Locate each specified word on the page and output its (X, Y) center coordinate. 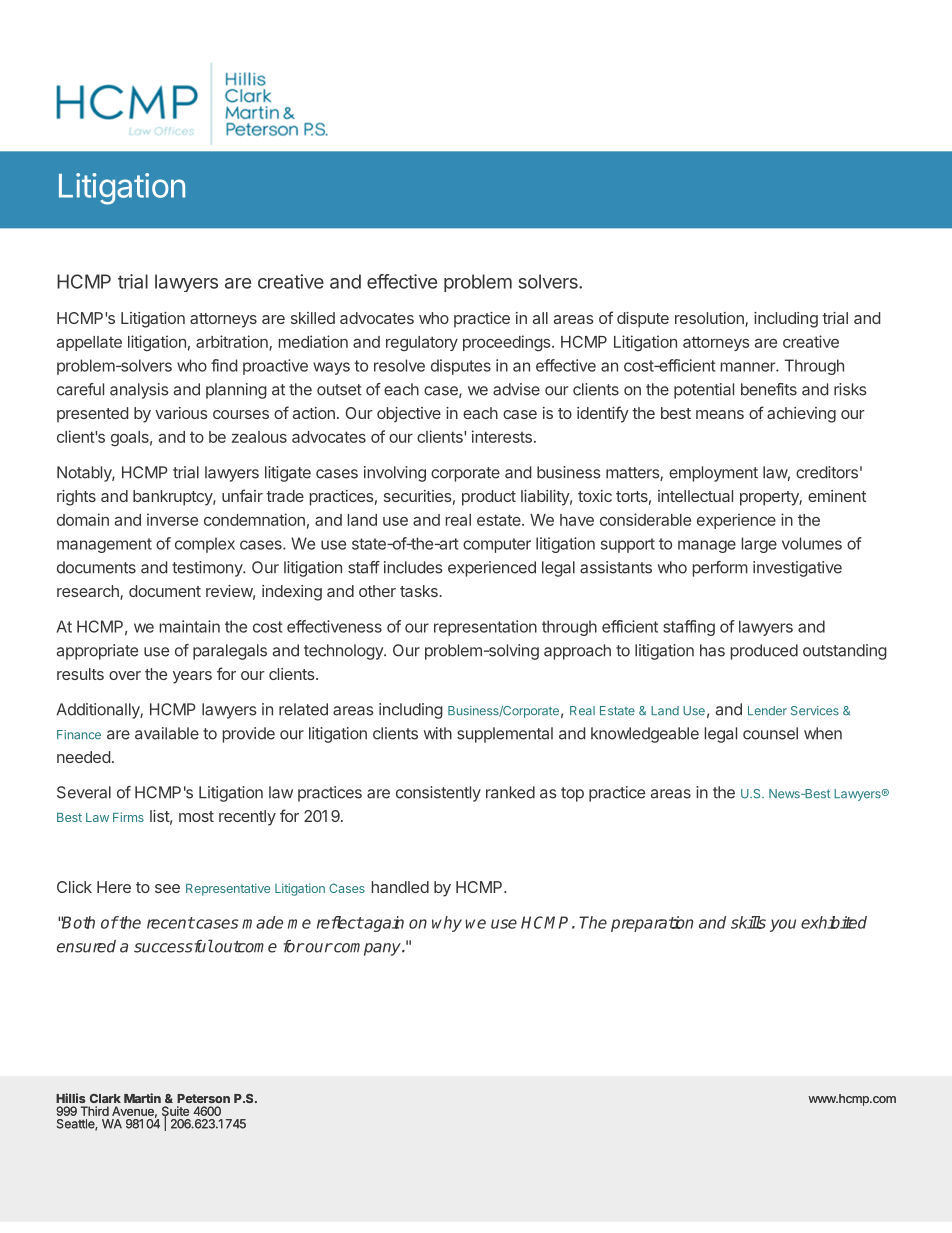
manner (749, 367)
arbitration (233, 342)
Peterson (203, 1098)
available (167, 733)
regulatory (422, 343)
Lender (767, 711)
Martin (142, 1098)
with (438, 733)
